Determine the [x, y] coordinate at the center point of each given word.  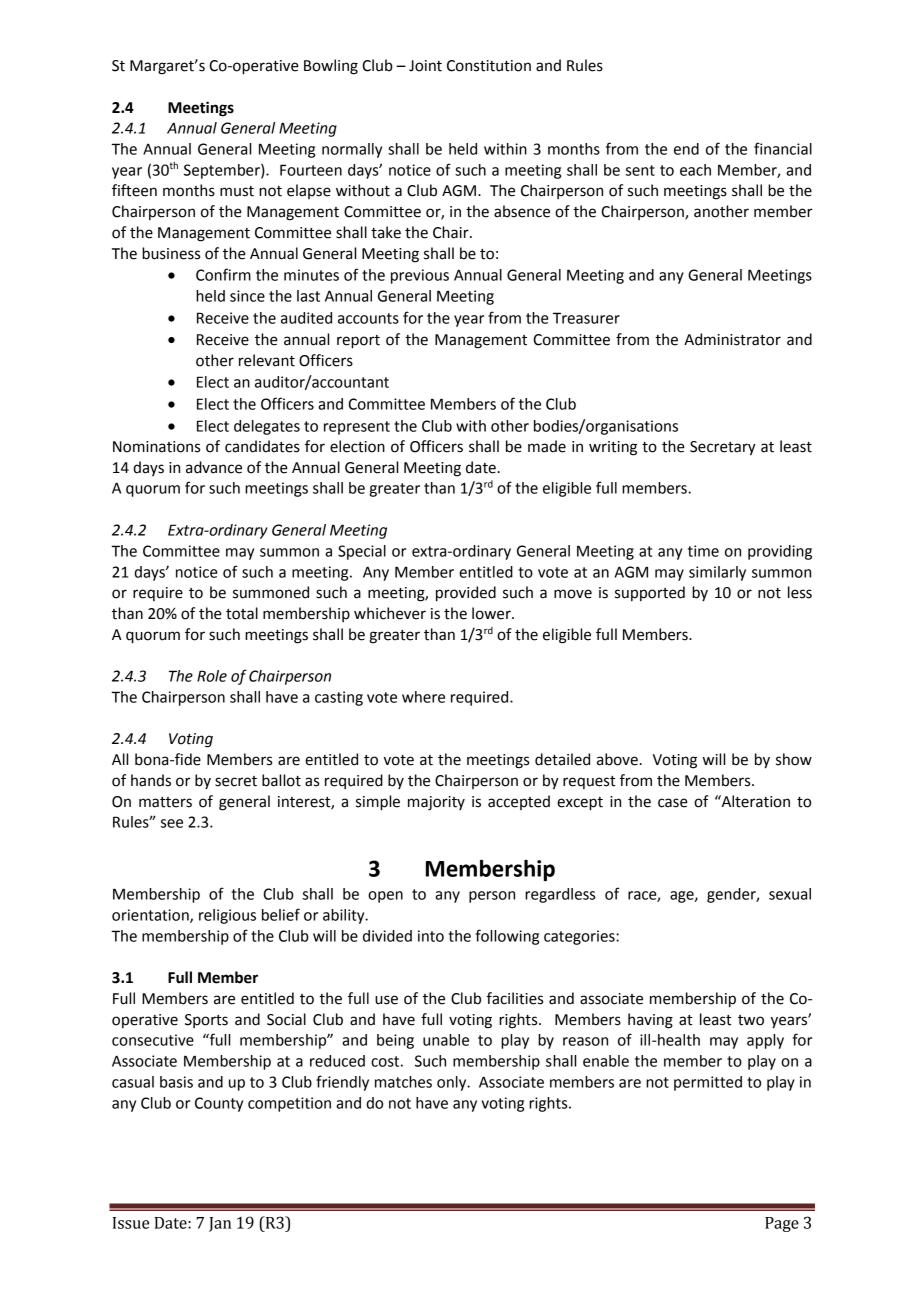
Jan [220, 1224]
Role [212, 676]
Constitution [489, 66]
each [695, 170]
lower [492, 613]
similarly [717, 573]
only [453, 1083]
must [237, 191]
